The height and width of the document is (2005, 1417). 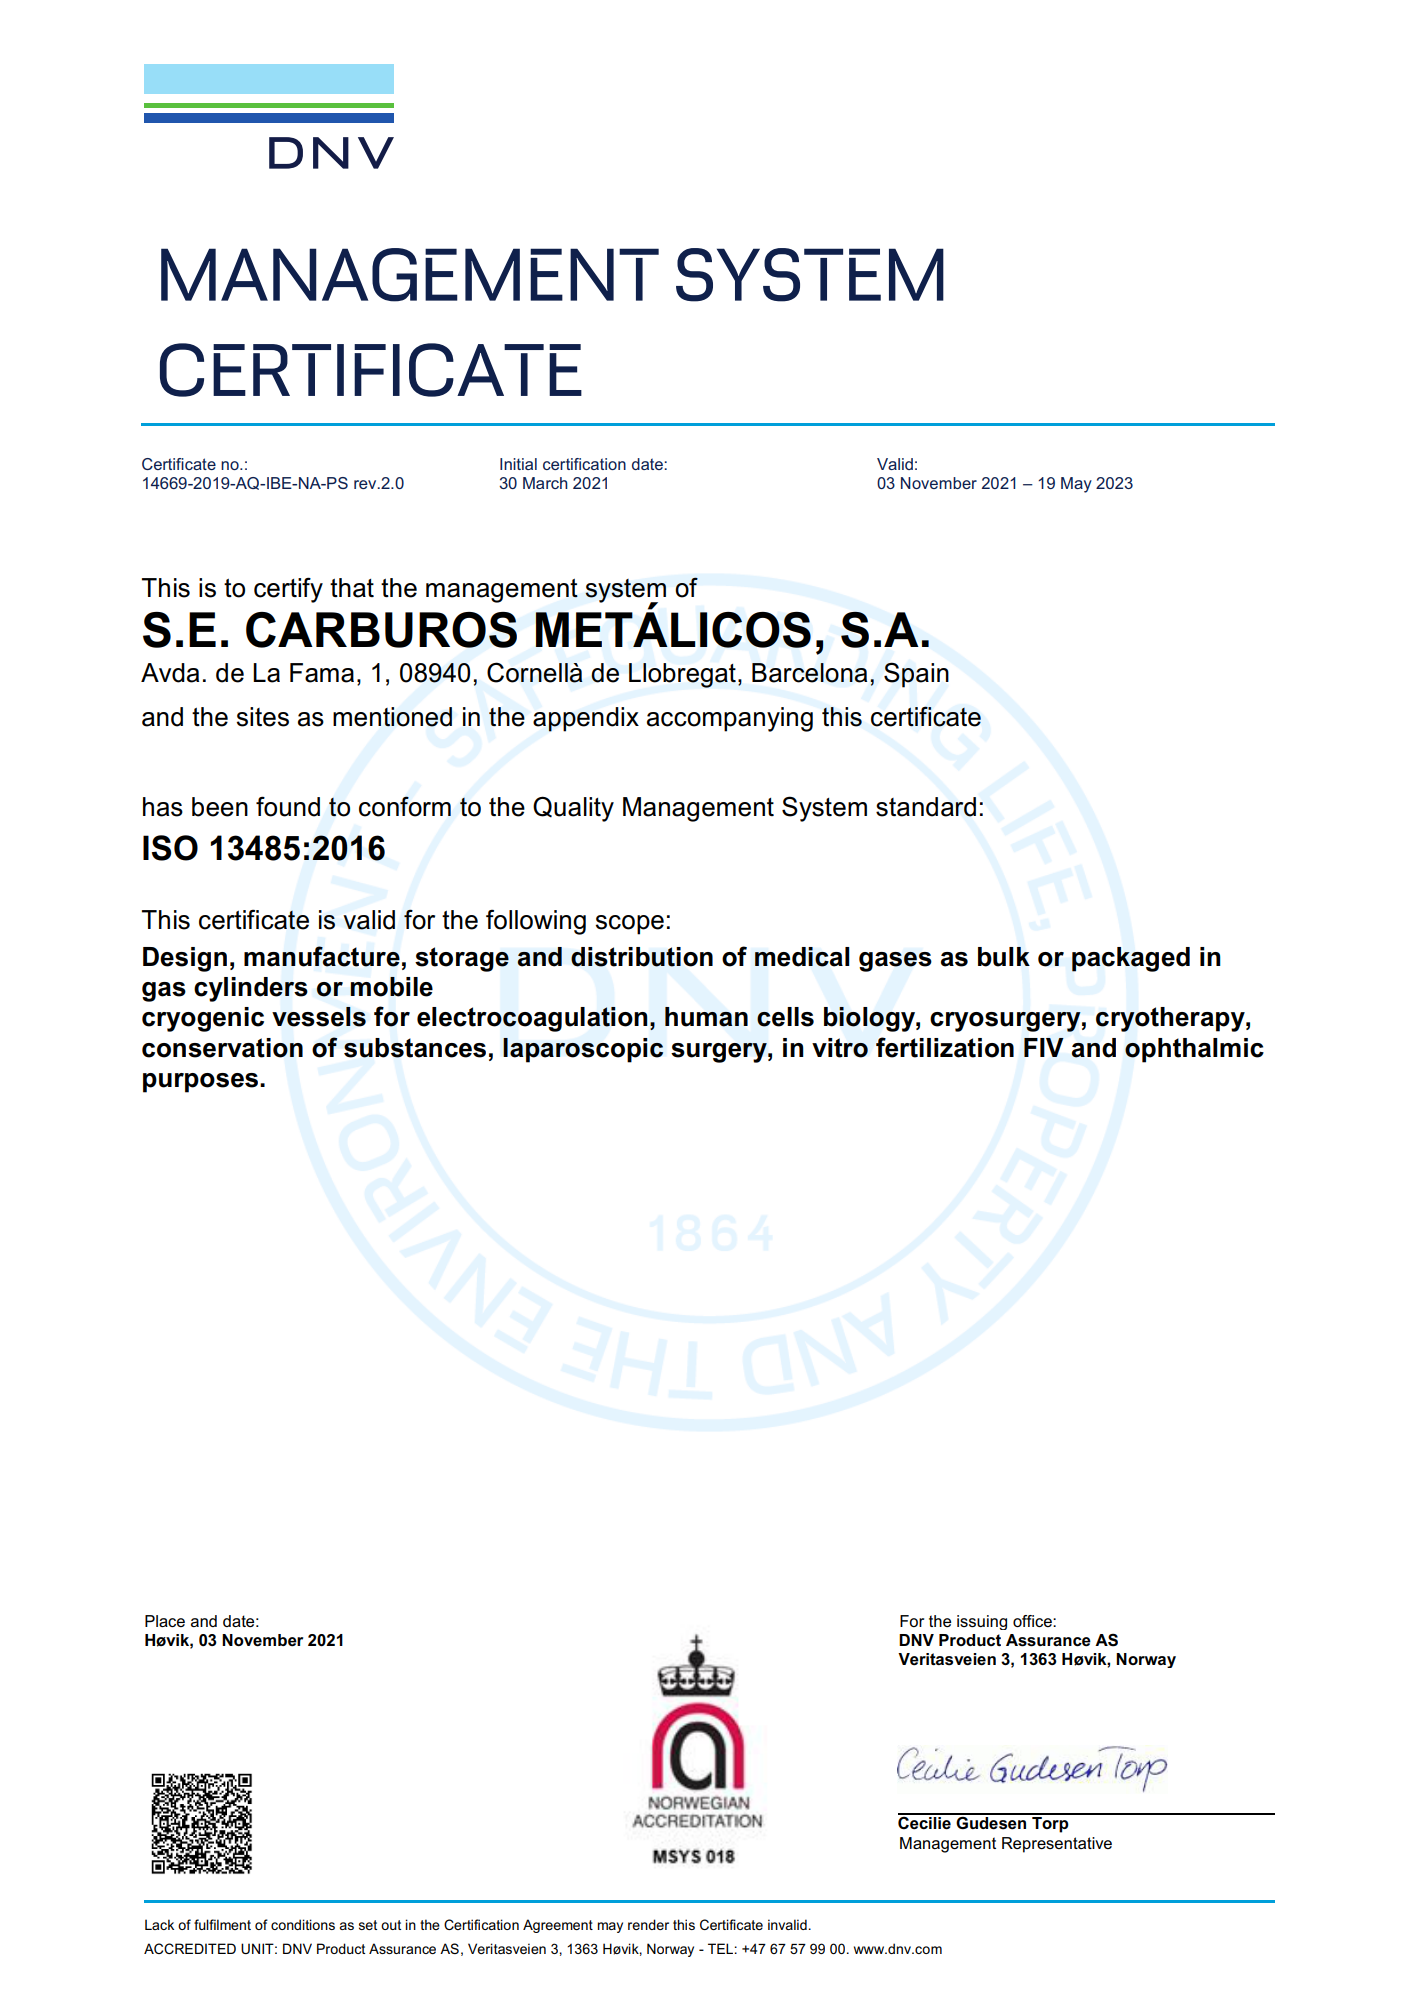 What do you see at coordinates (202, 1083) in the document?
I see `purposes` at bounding box center [202, 1083].
